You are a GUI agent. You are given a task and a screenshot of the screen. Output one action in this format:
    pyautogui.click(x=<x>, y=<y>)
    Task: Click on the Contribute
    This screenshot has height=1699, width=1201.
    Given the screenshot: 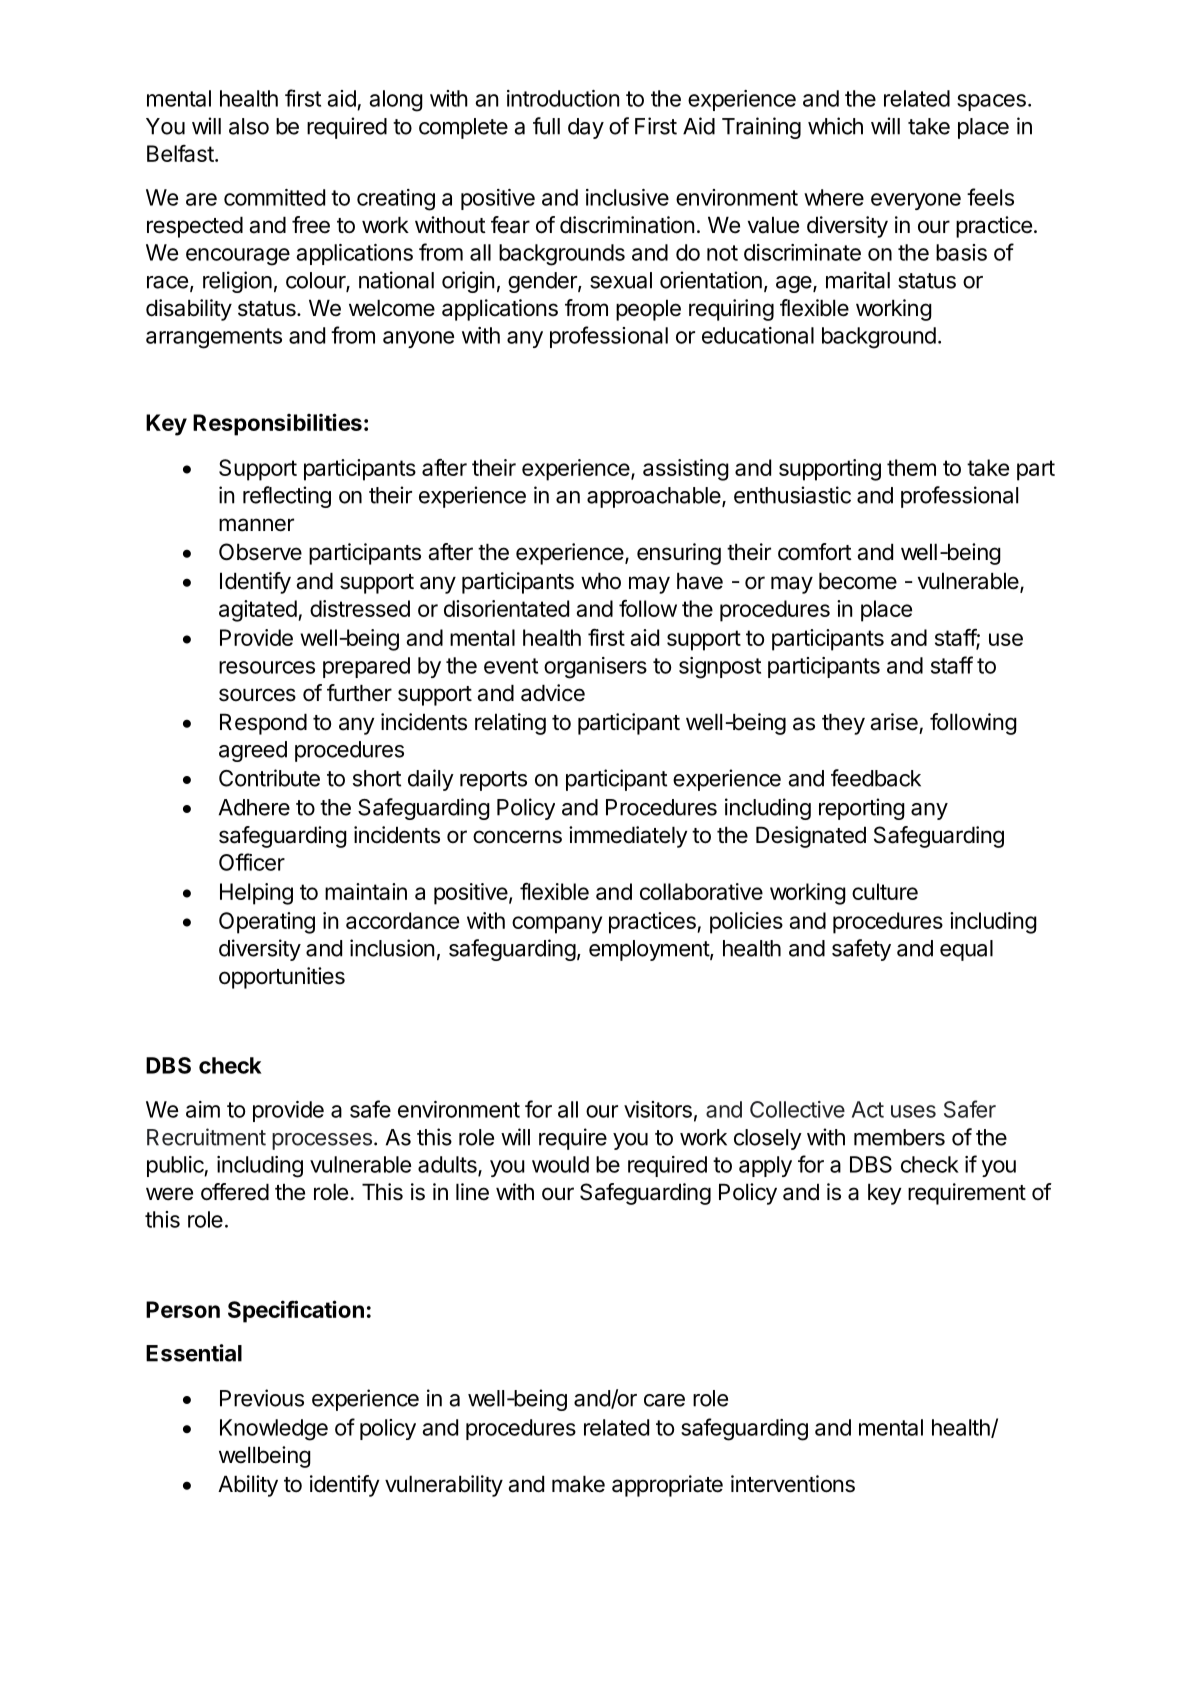 What is the action you would take?
    pyautogui.click(x=269, y=778)
